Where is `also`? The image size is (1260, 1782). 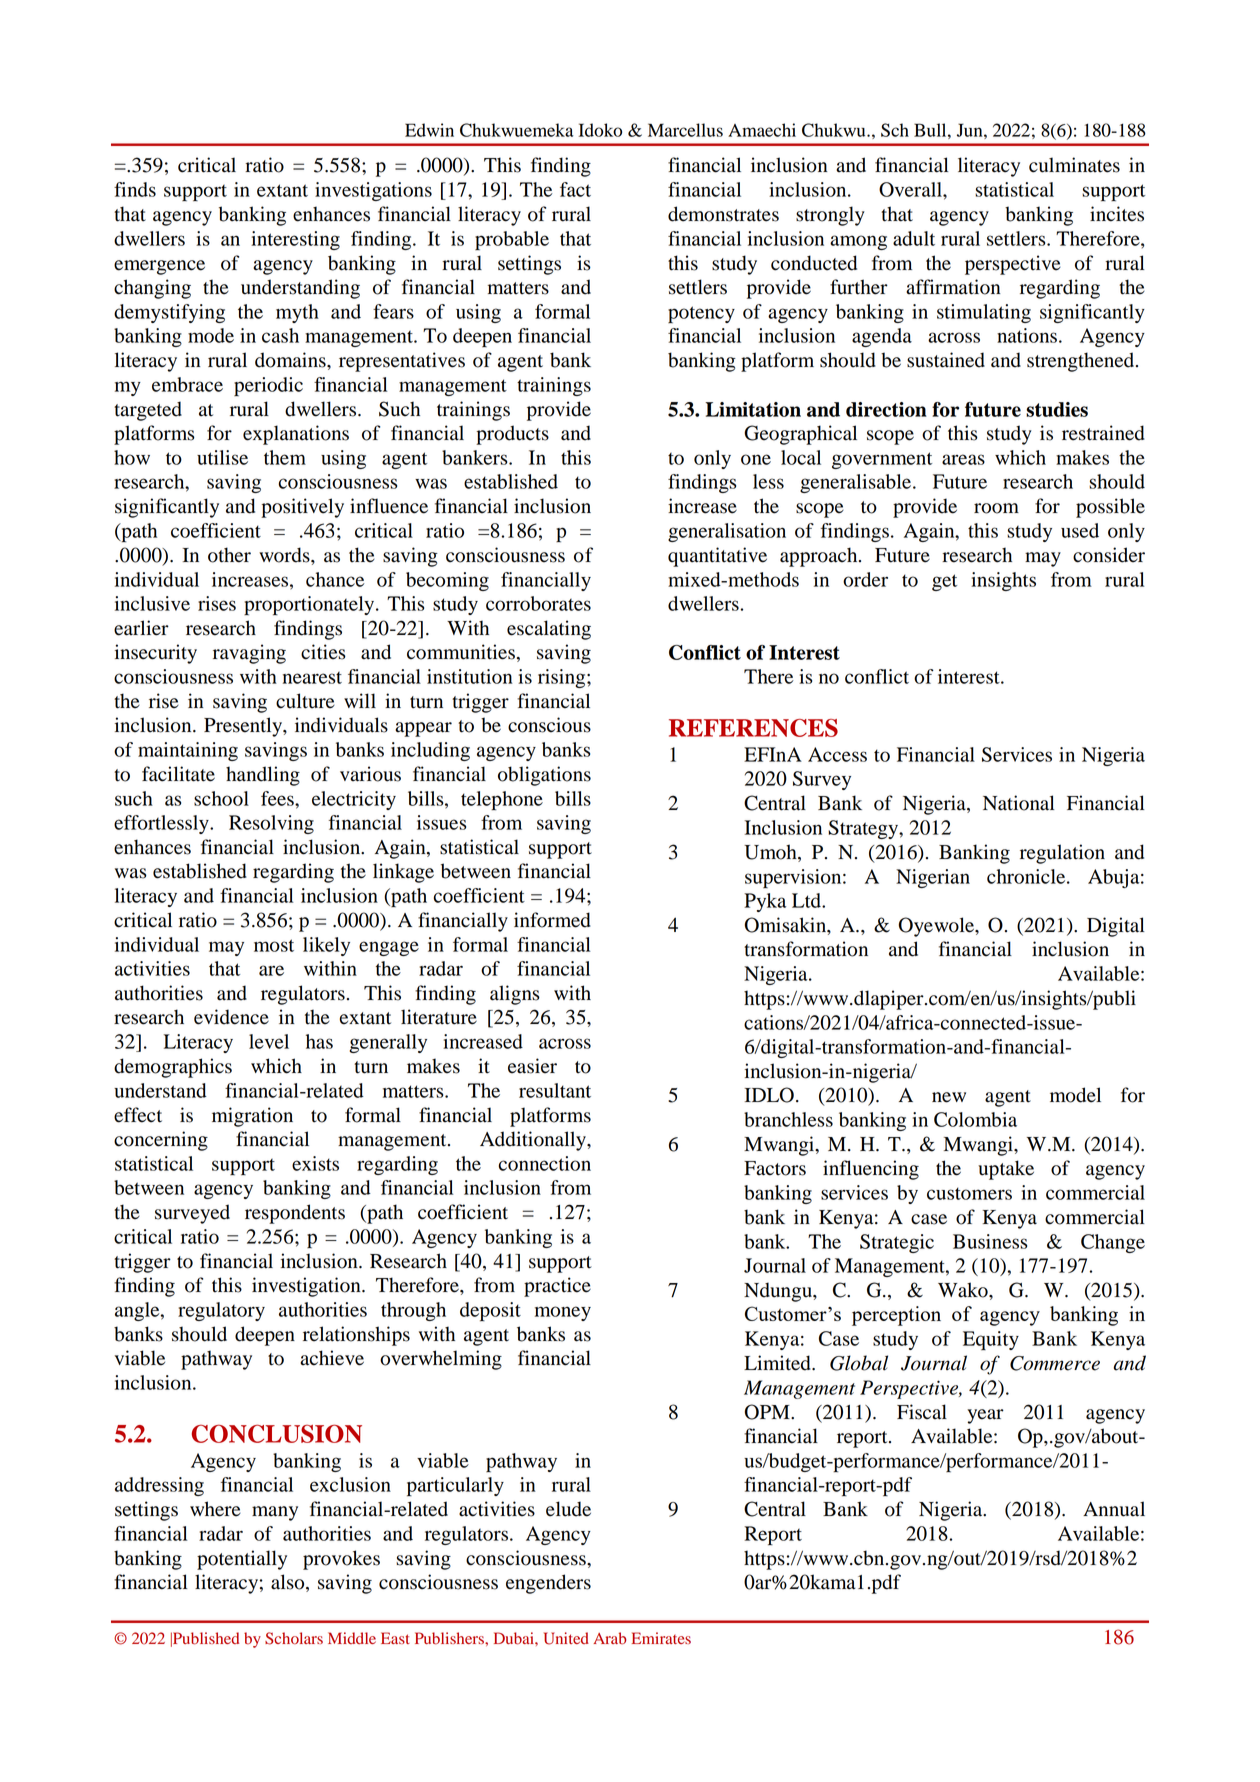
also is located at coordinates (289, 1583).
